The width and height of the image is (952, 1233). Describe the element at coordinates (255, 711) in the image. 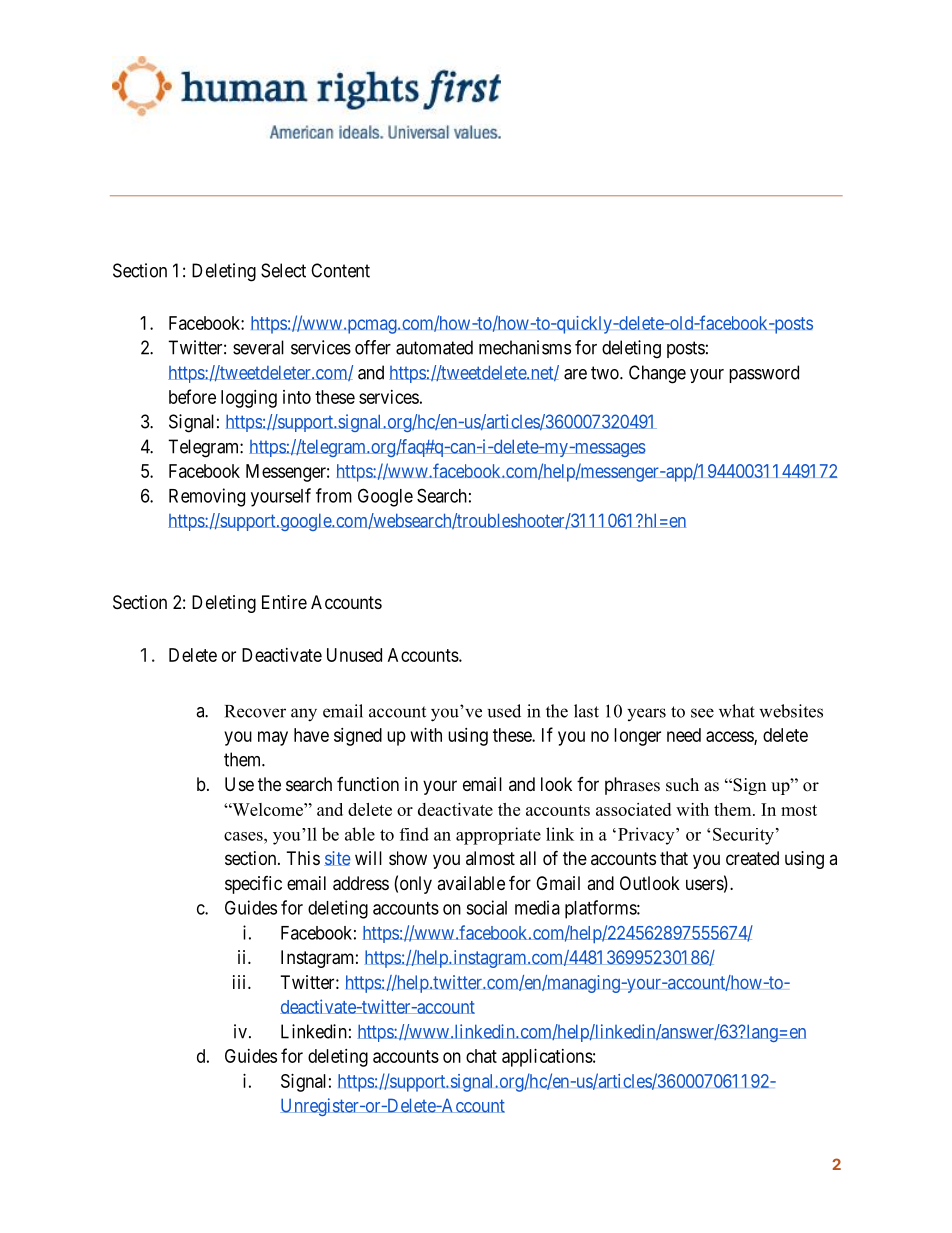

I see `Recover` at that location.
